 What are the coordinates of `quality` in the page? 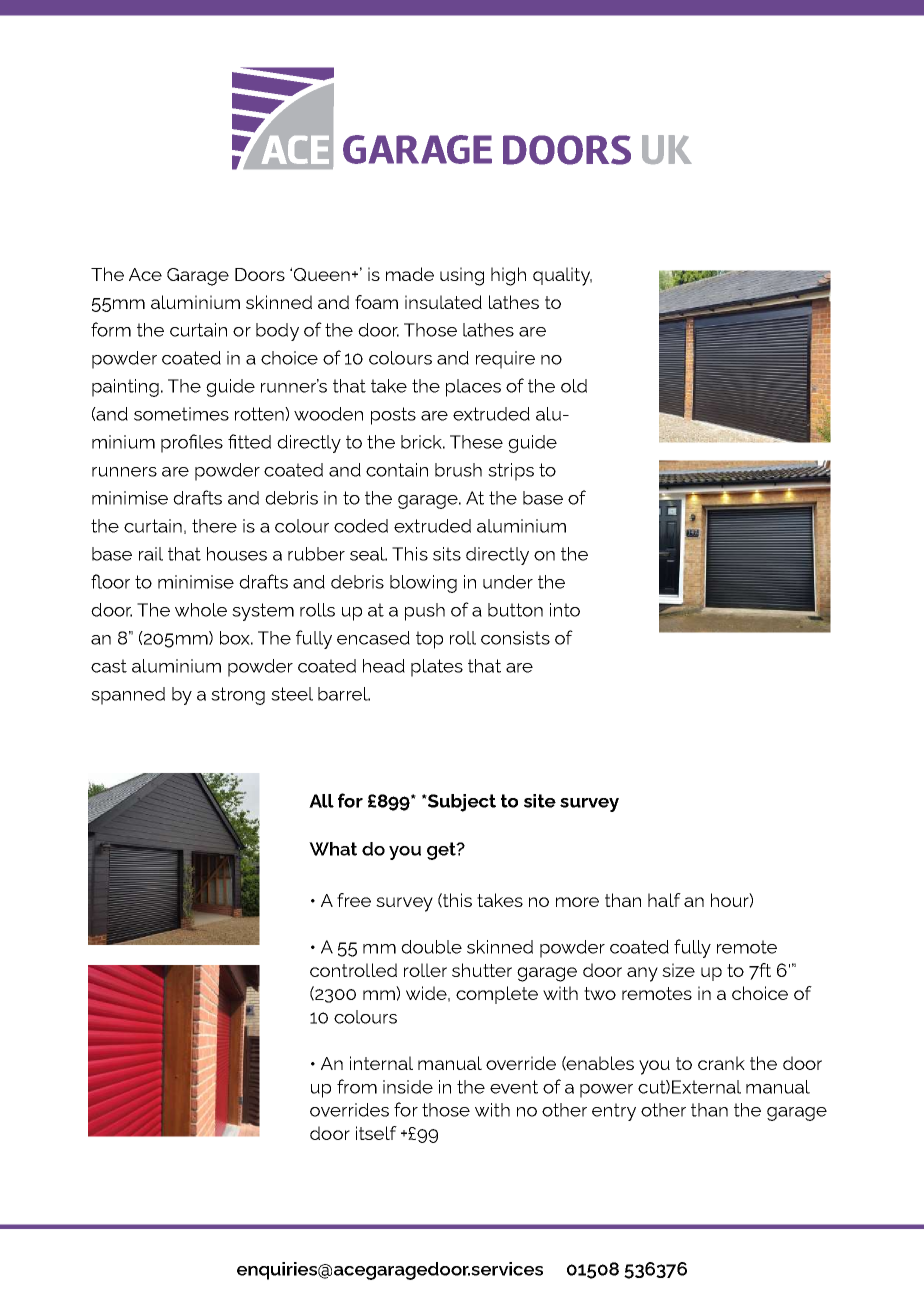 It's located at (562, 276).
